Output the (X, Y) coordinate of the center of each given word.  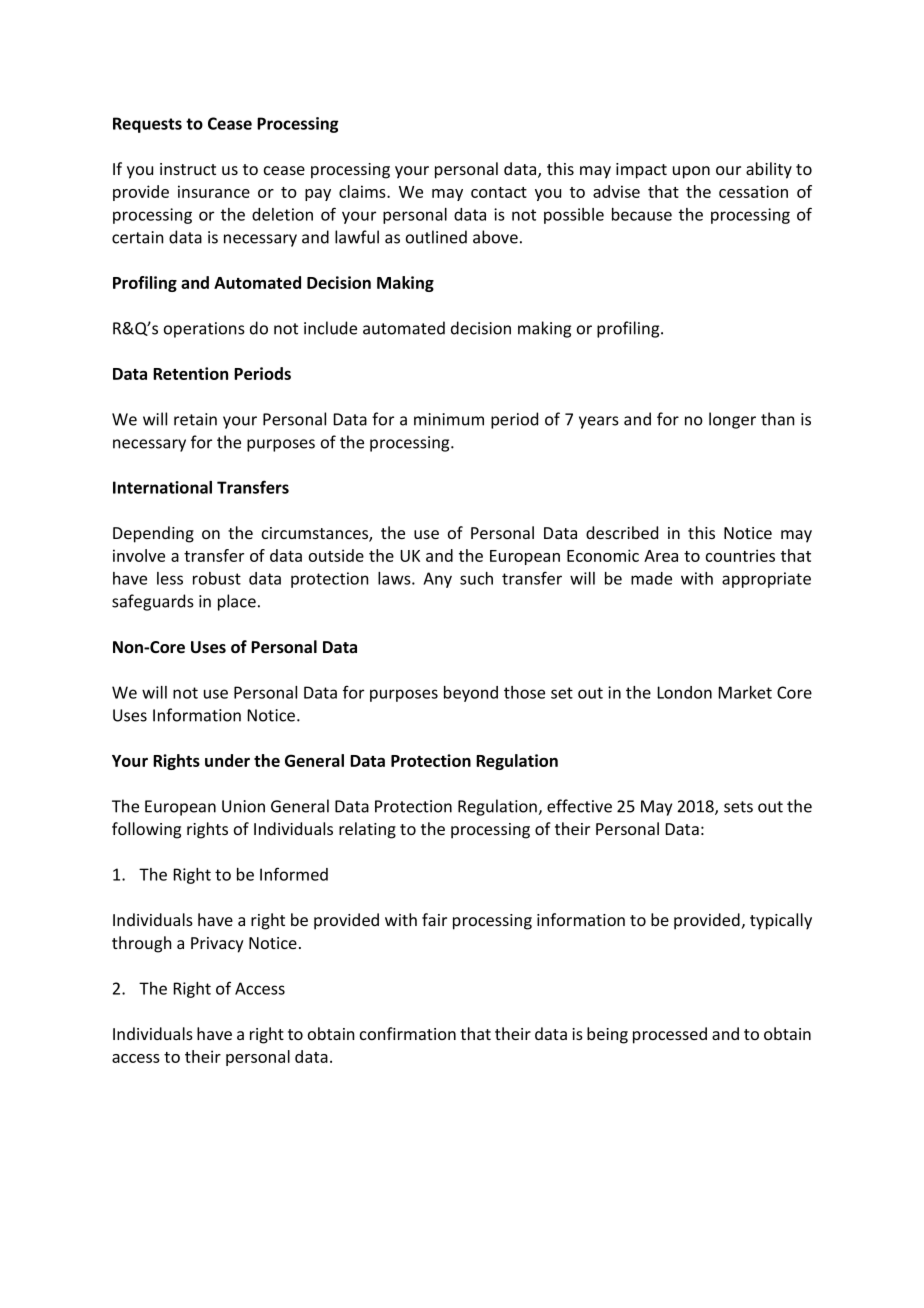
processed (670, 1035)
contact (499, 192)
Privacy (217, 945)
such (476, 578)
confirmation (408, 1033)
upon (691, 172)
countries (740, 555)
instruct (188, 169)
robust (217, 578)
